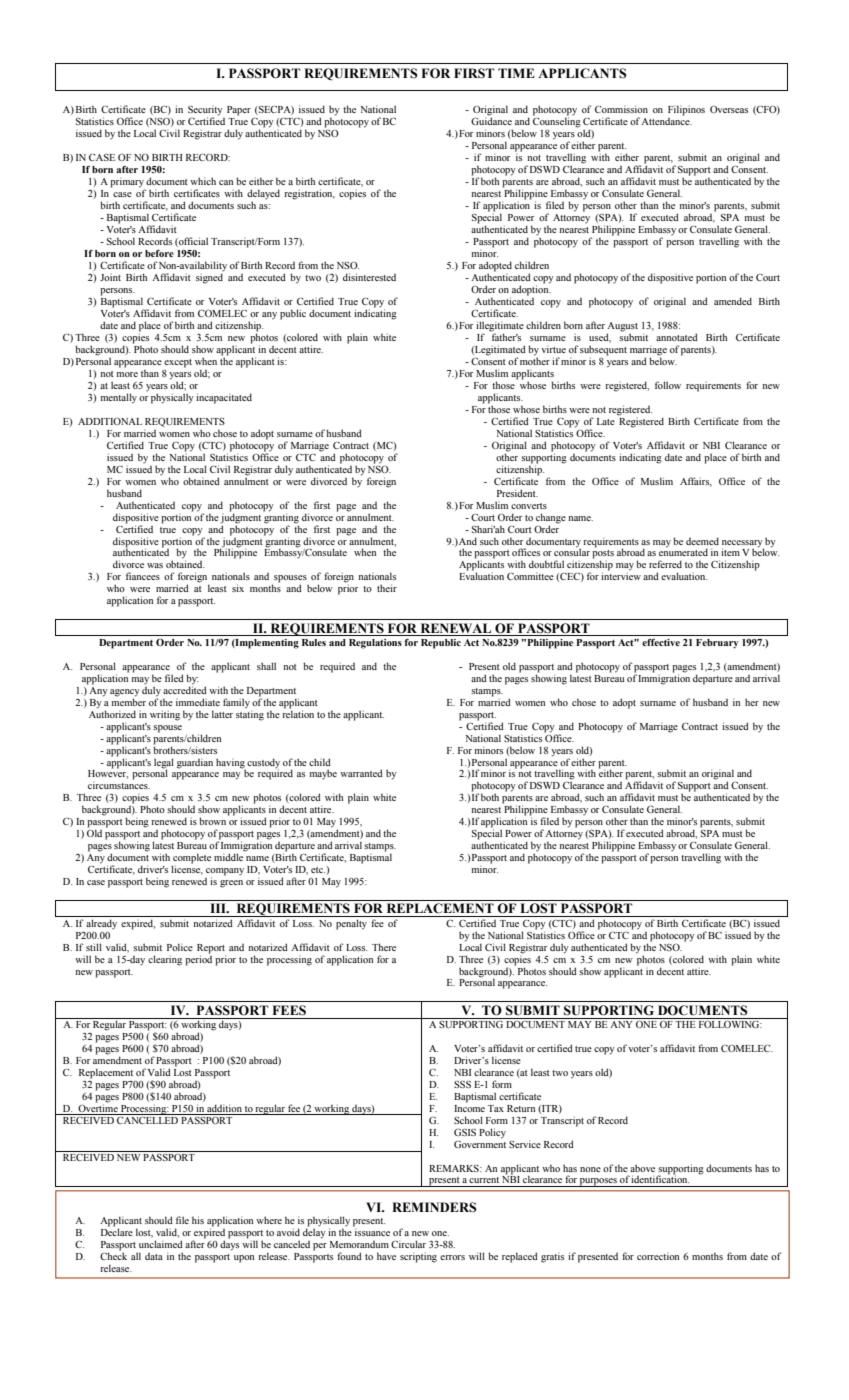 This screenshot has height=1400, width=849. What do you see at coordinates (500, 327) in the screenshot?
I see `illegitimate` at bounding box center [500, 327].
